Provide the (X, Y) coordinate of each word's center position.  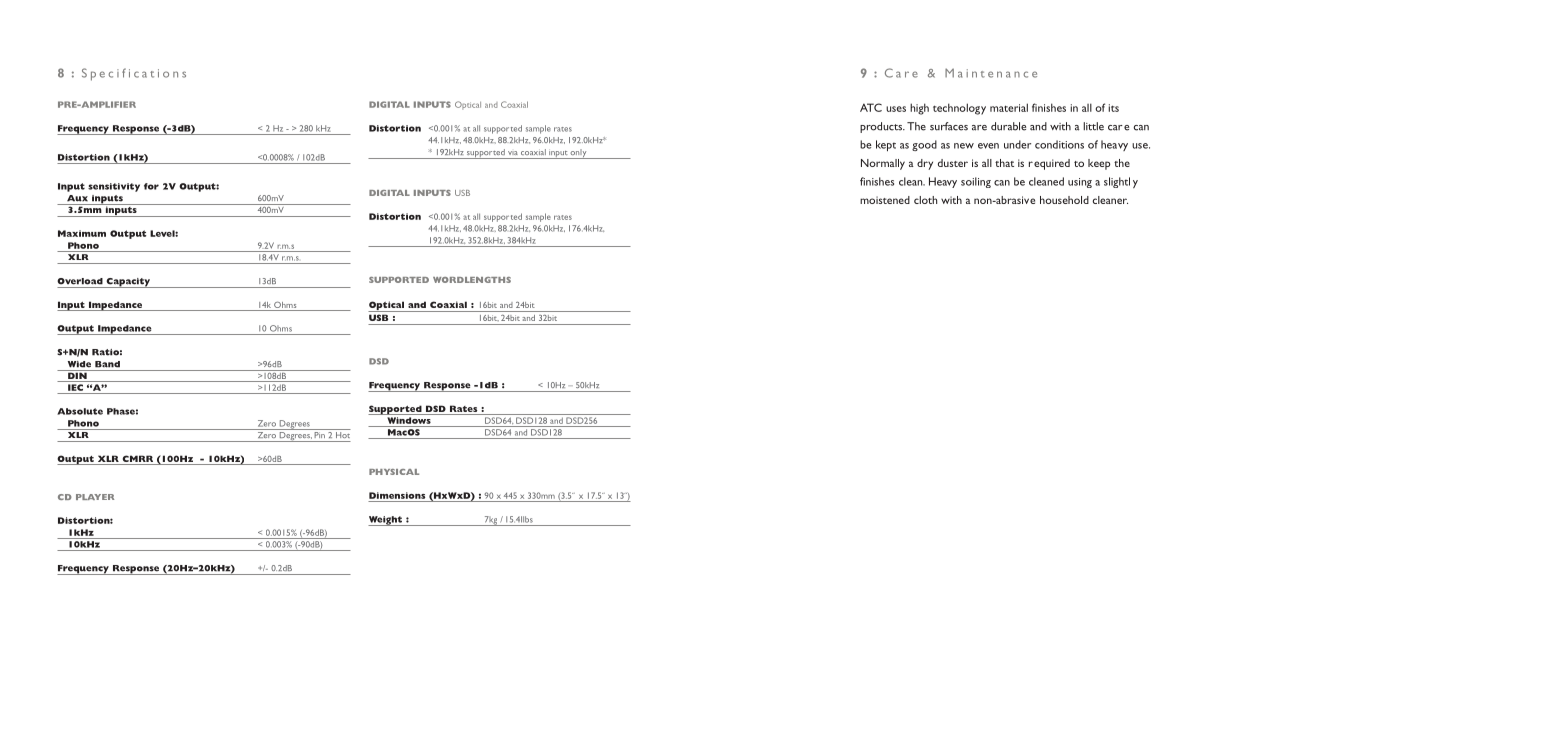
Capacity (128, 283)
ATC (871, 107)
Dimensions (397, 495)
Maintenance (991, 73)
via (513, 153)
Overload (80, 281)
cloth (925, 200)
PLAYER (95, 497)
